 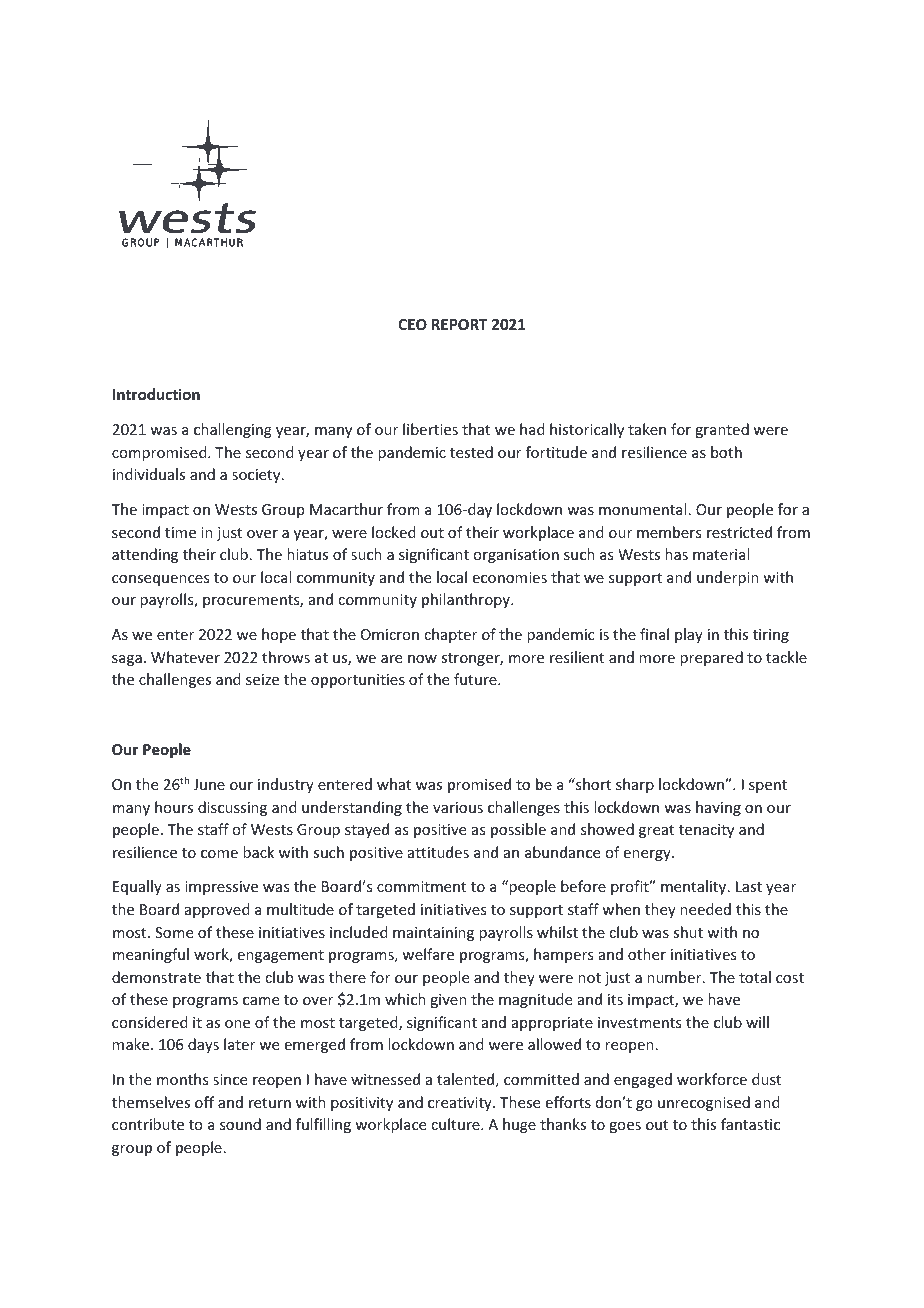 What do you see at coordinates (722, 430) in the page?
I see `granted` at bounding box center [722, 430].
